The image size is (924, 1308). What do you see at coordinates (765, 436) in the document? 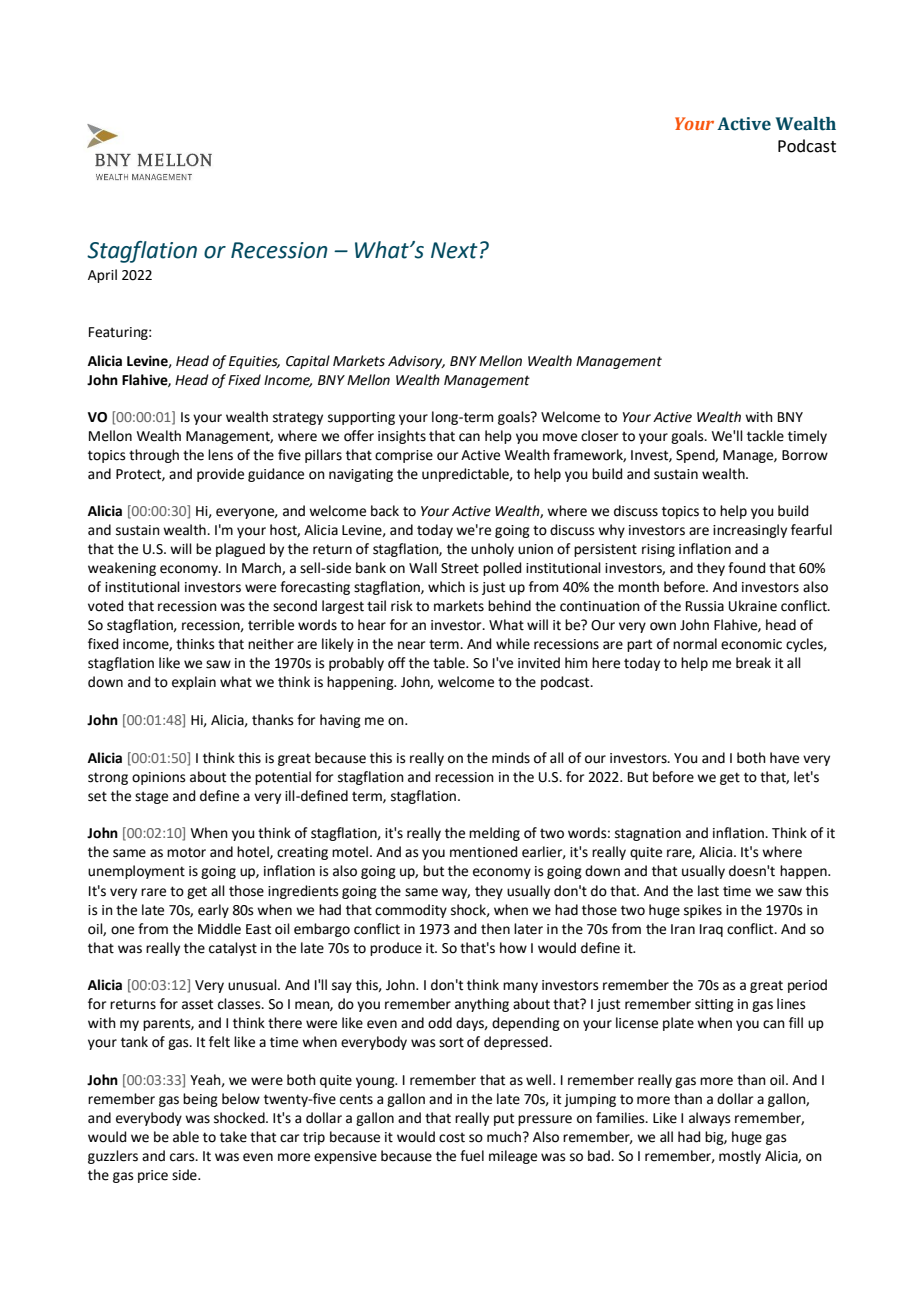
I see `tackle` at bounding box center [765, 436].
